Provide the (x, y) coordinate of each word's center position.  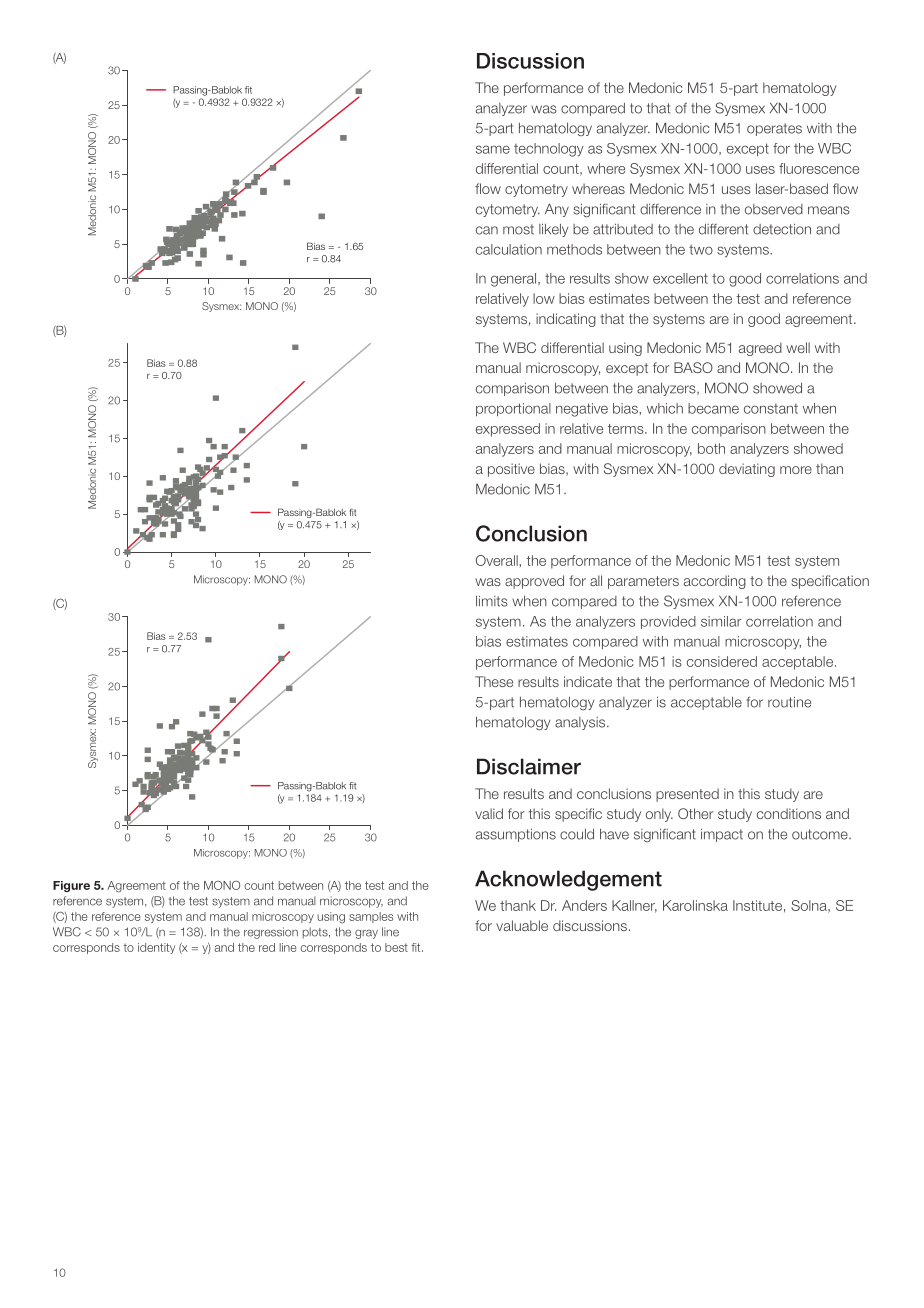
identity (156, 948)
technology (549, 150)
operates (774, 129)
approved (534, 582)
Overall (497, 560)
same (493, 149)
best (396, 947)
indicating (566, 320)
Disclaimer (529, 766)
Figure (71, 886)
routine (789, 702)
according (715, 582)
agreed (760, 349)
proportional (513, 410)
